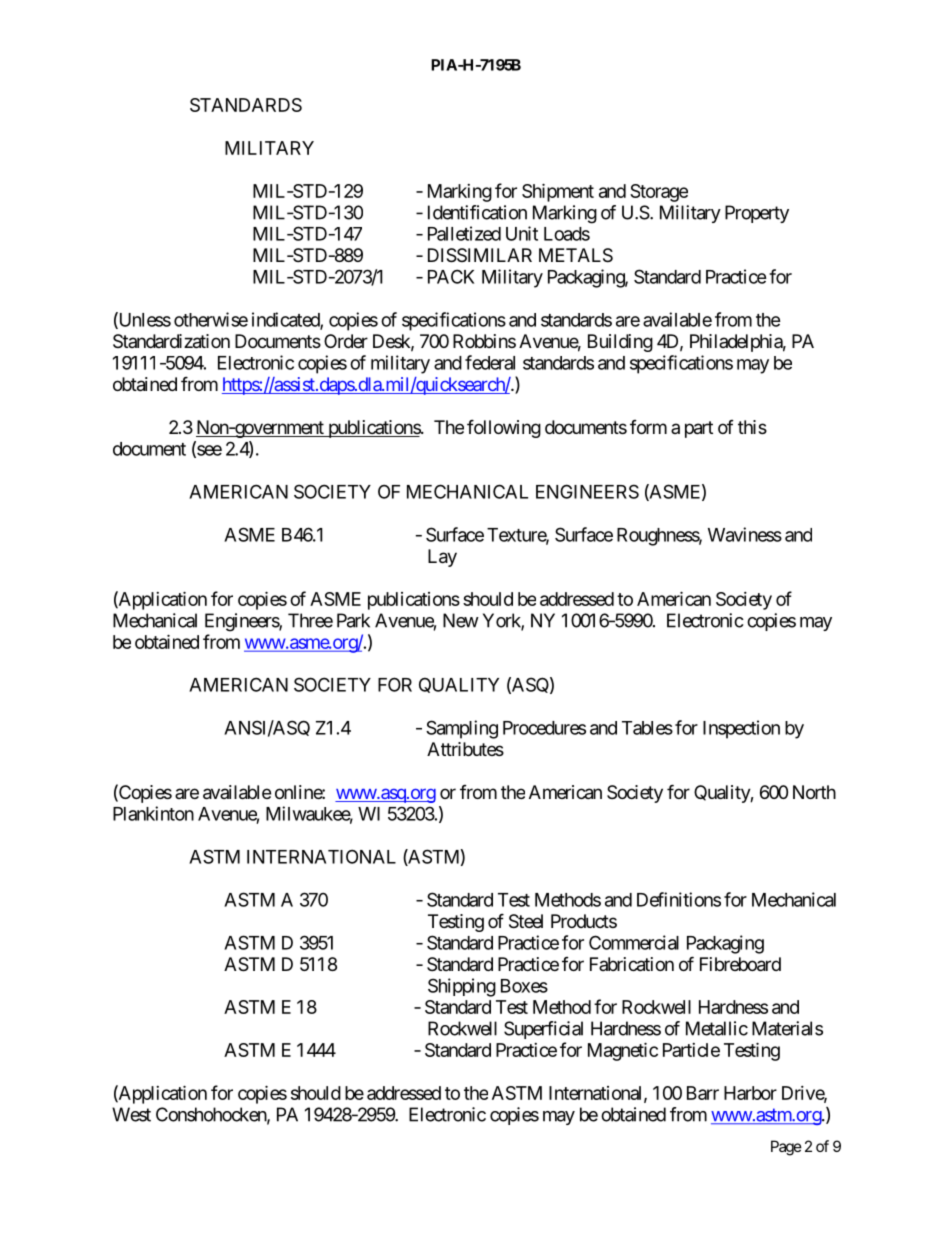  I want to click on Identification, so click(477, 212).
